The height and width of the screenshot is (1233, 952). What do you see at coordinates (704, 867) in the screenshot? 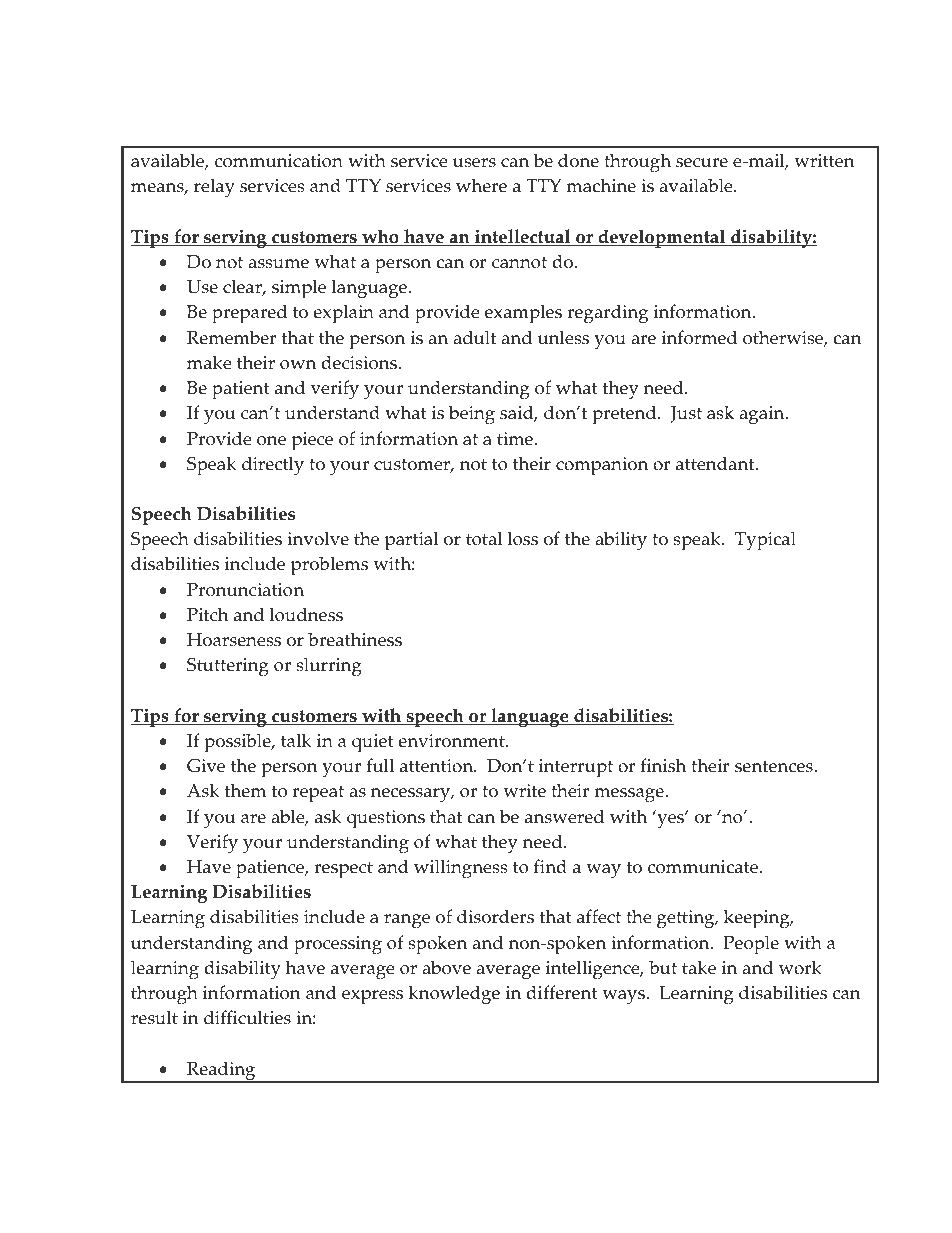
I see `communicate` at bounding box center [704, 867].
